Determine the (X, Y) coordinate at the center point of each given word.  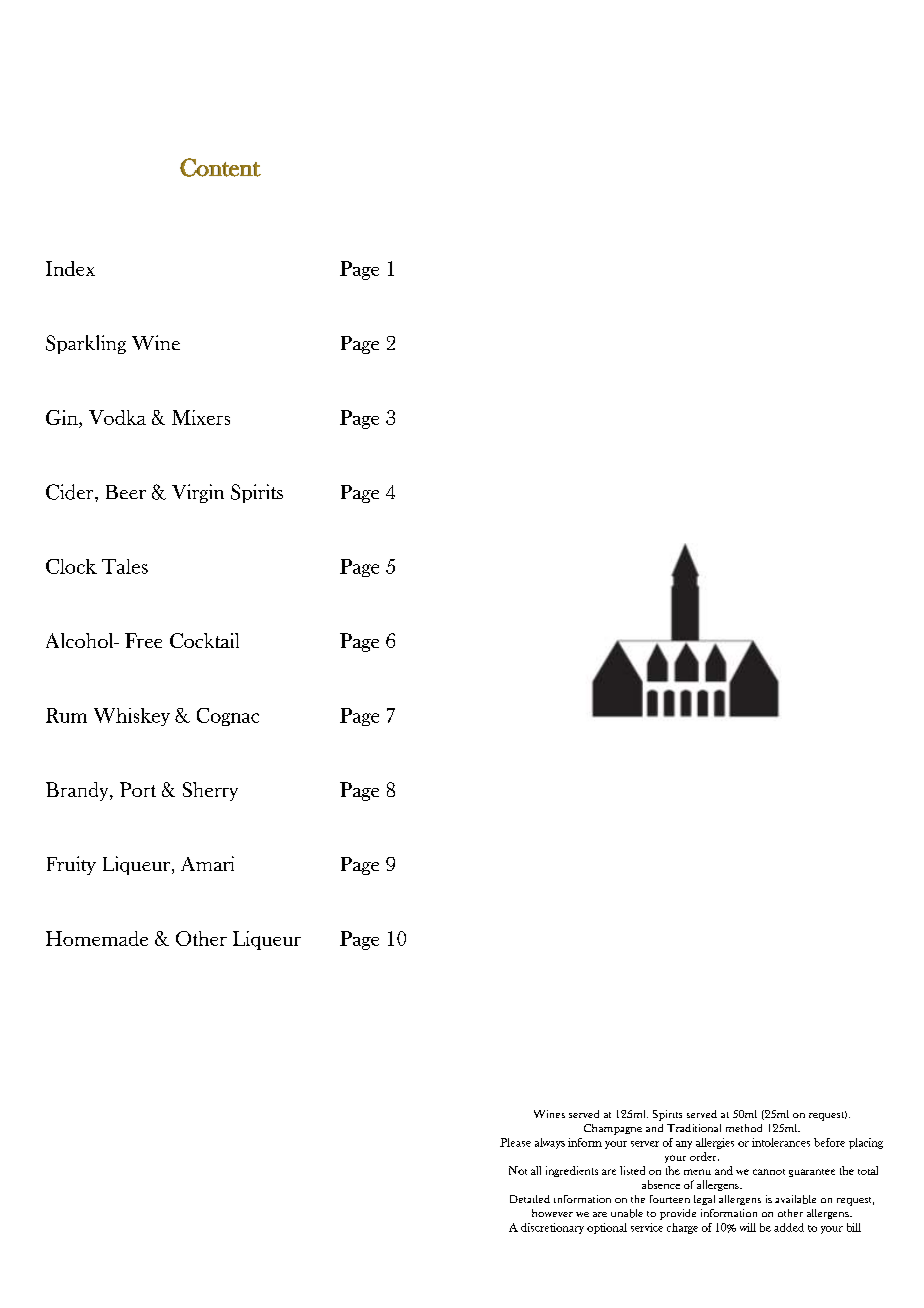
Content (220, 167)
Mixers (201, 417)
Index (70, 268)
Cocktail (204, 640)
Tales (125, 566)
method (744, 1128)
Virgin (198, 493)
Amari (207, 863)
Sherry (210, 791)
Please (515, 1142)
